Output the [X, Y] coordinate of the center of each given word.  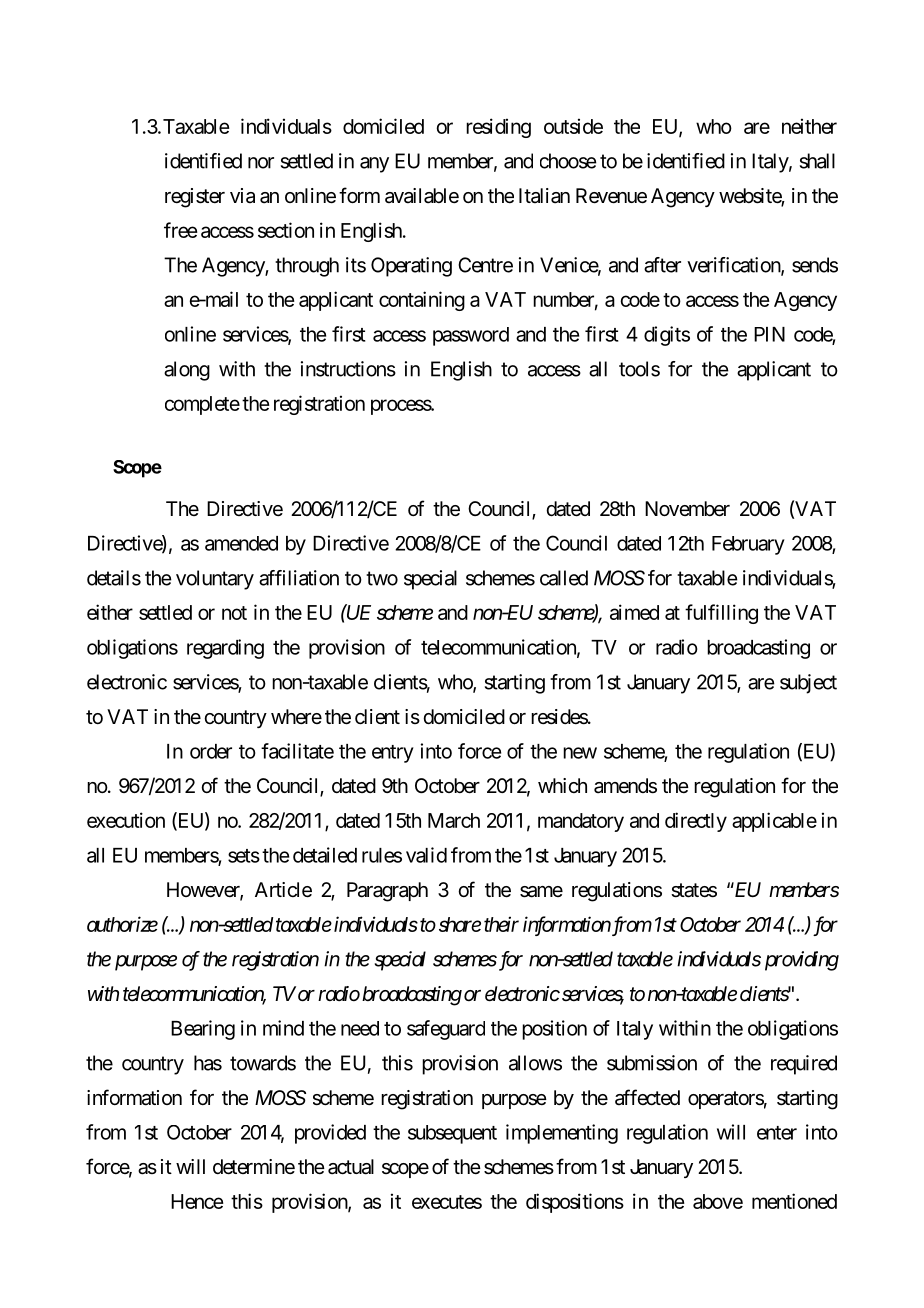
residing [498, 128]
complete [202, 405]
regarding [225, 649]
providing [802, 961]
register [195, 198]
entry [393, 754]
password [471, 336]
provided [330, 1134]
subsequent [452, 1134]
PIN [769, 334]
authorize [122, 924]
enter [777, 1133]
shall [817, 161]
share [460, 924]
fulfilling [721, 614]
